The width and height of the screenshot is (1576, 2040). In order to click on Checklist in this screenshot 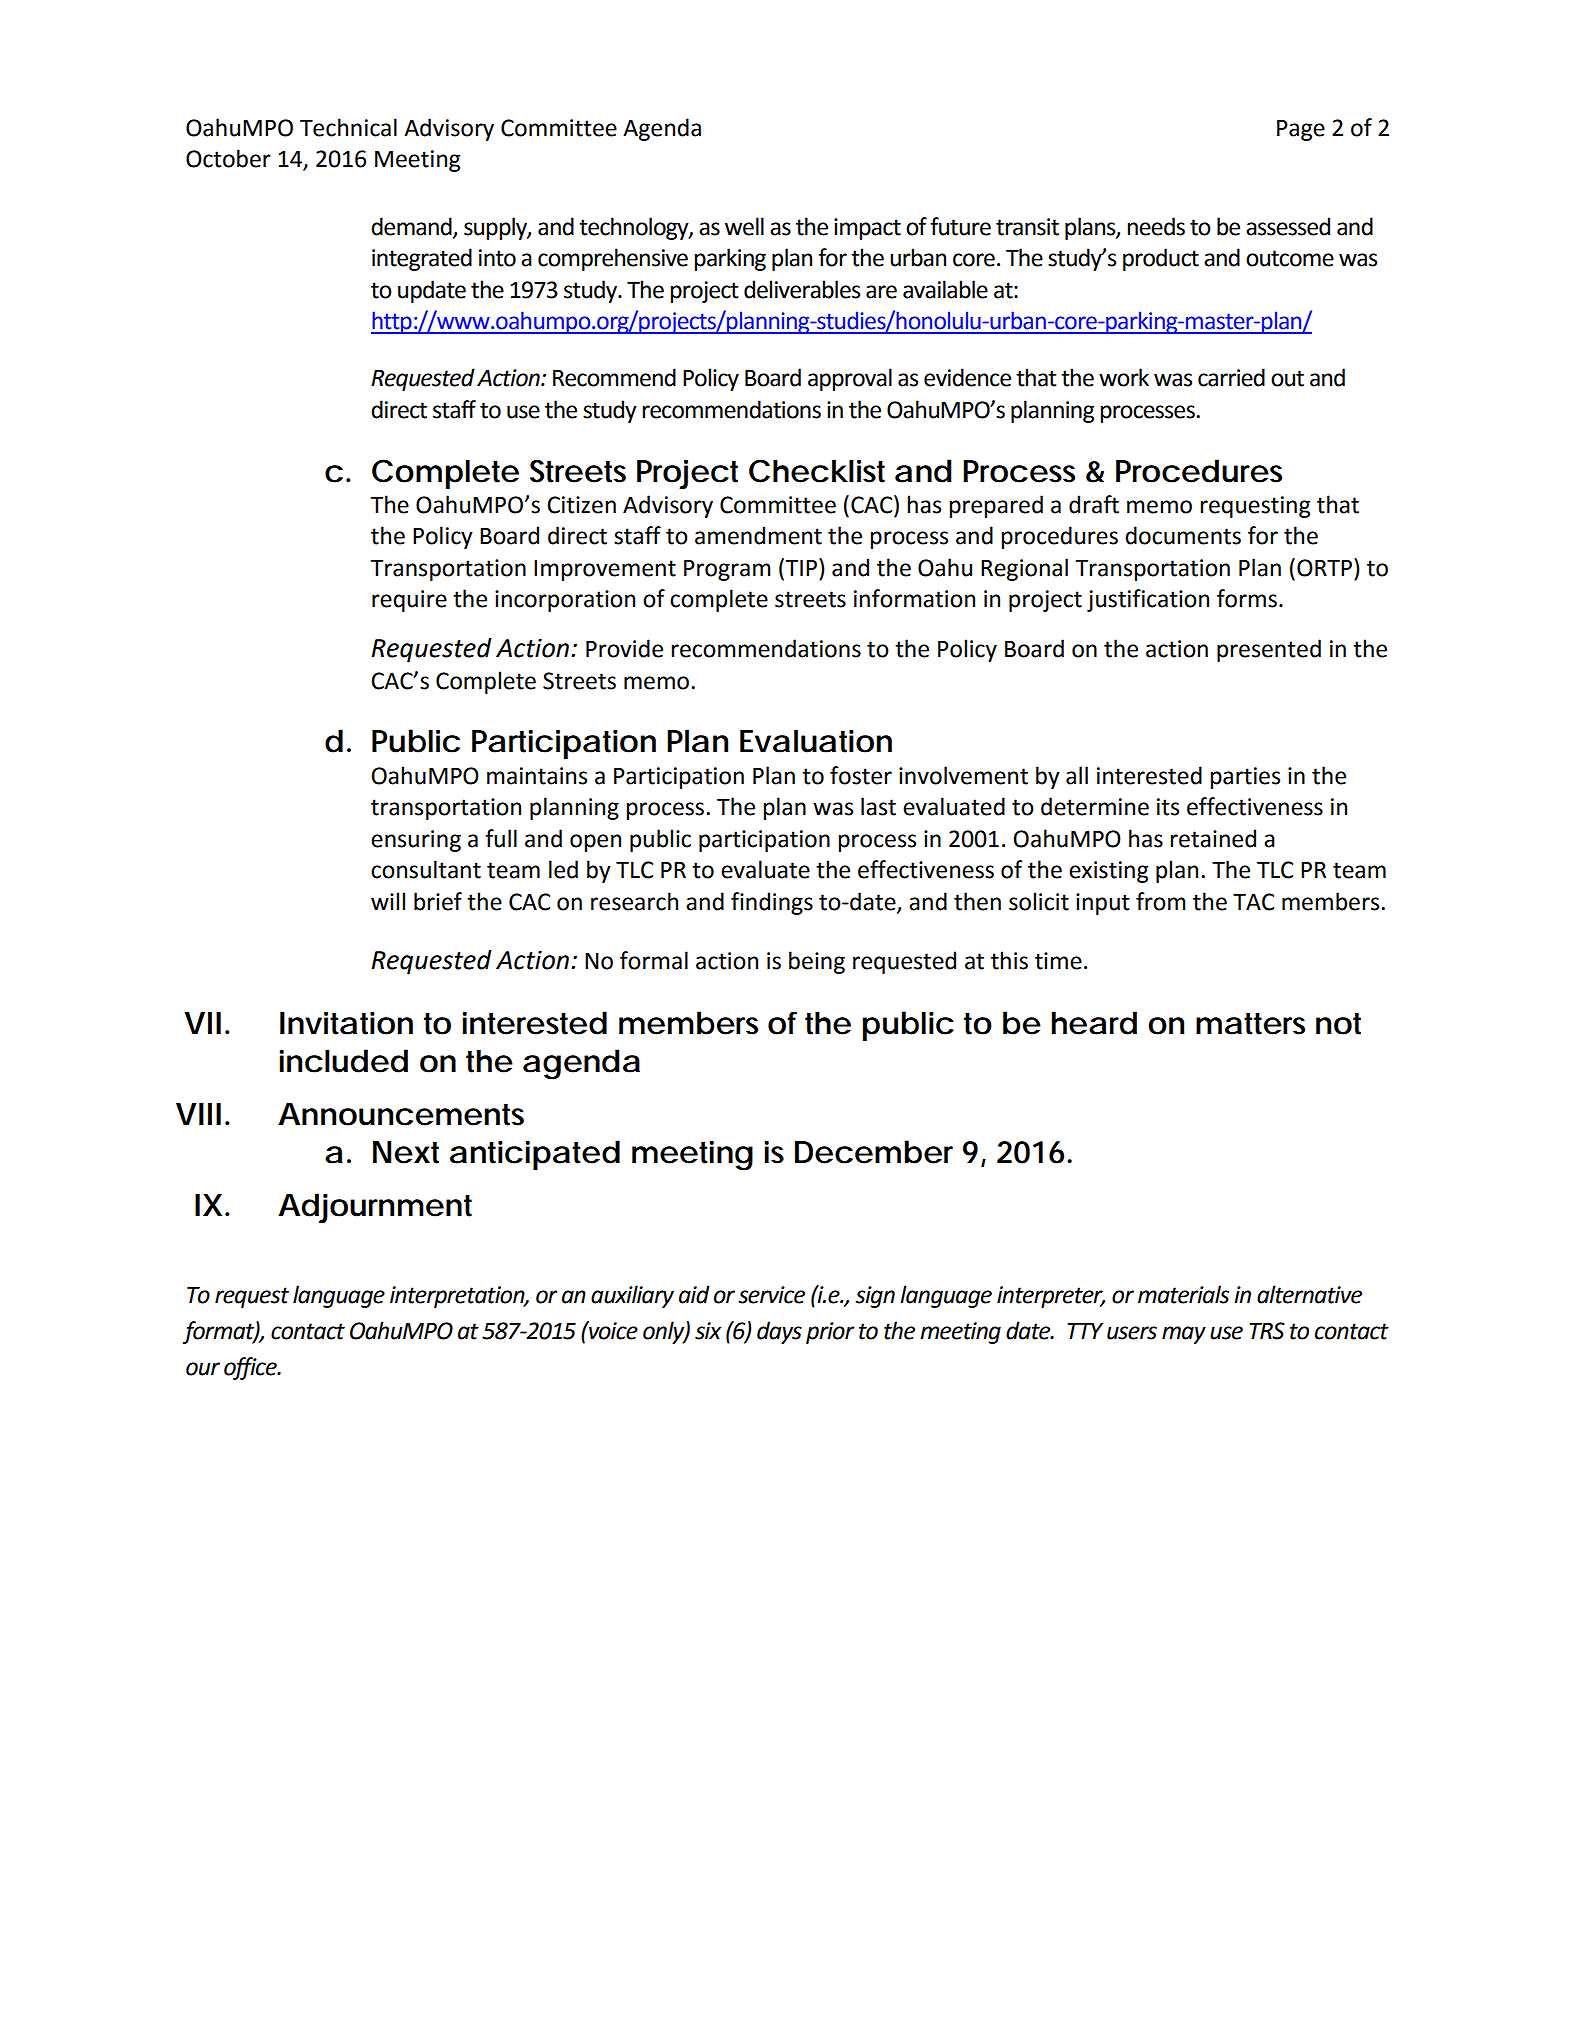, I will do `click(817, 471)`.
